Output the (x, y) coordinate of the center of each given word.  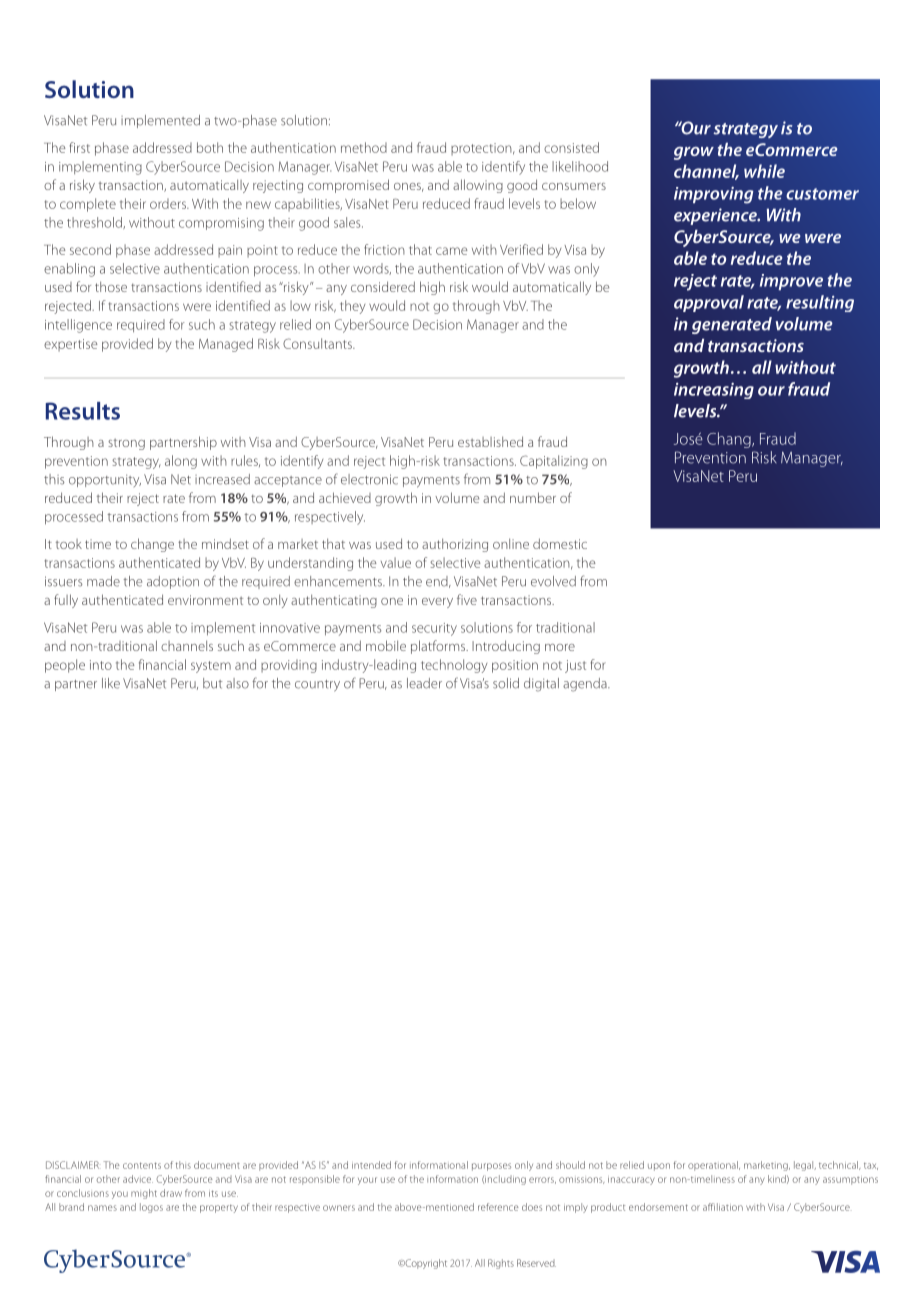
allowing (478, 186)
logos (151, 1208)
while (764, 171)
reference (498, 1207)
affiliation (723, 1207)
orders (169, 203)
